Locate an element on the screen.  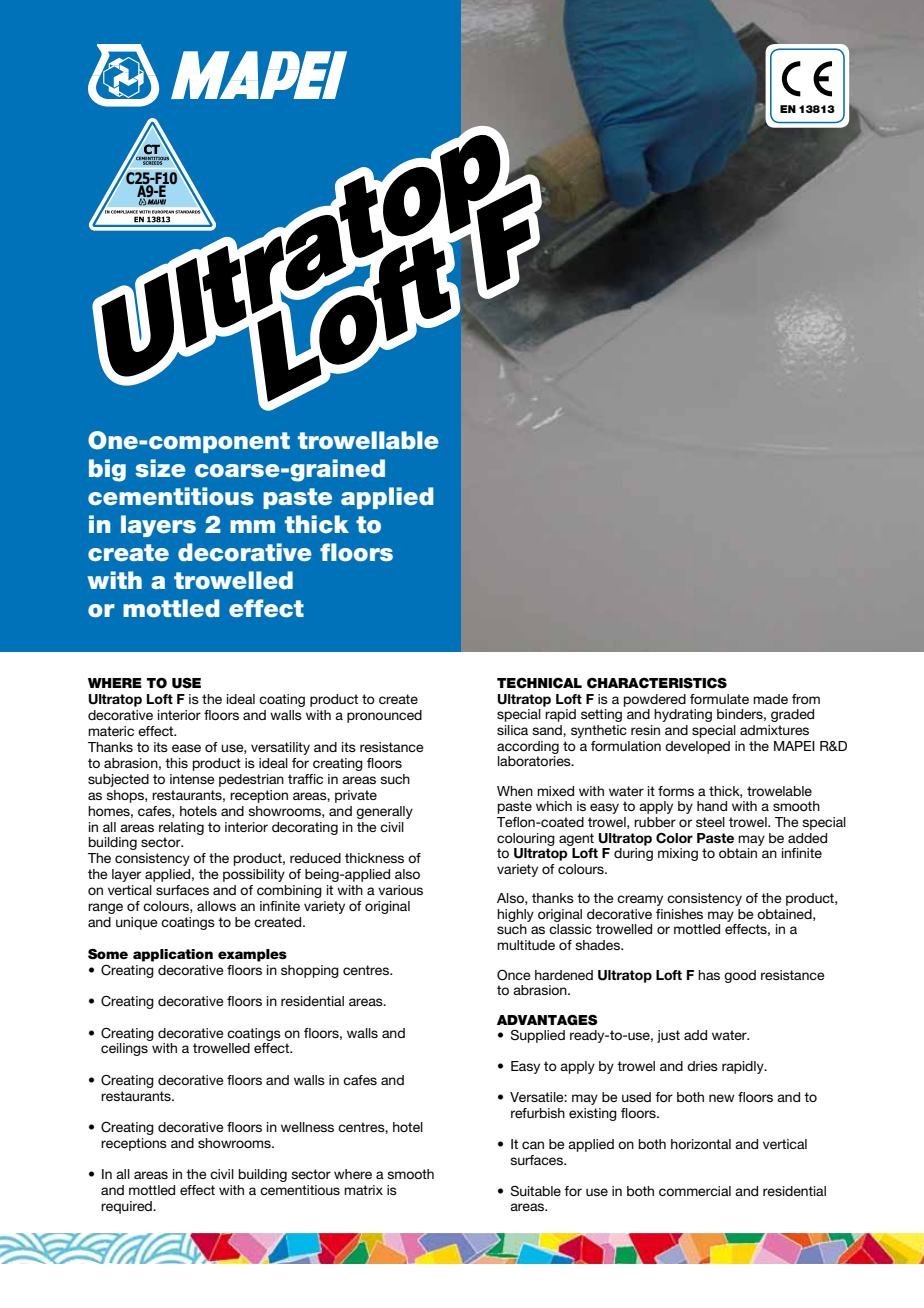
application is located at coordinates (173, 955).
